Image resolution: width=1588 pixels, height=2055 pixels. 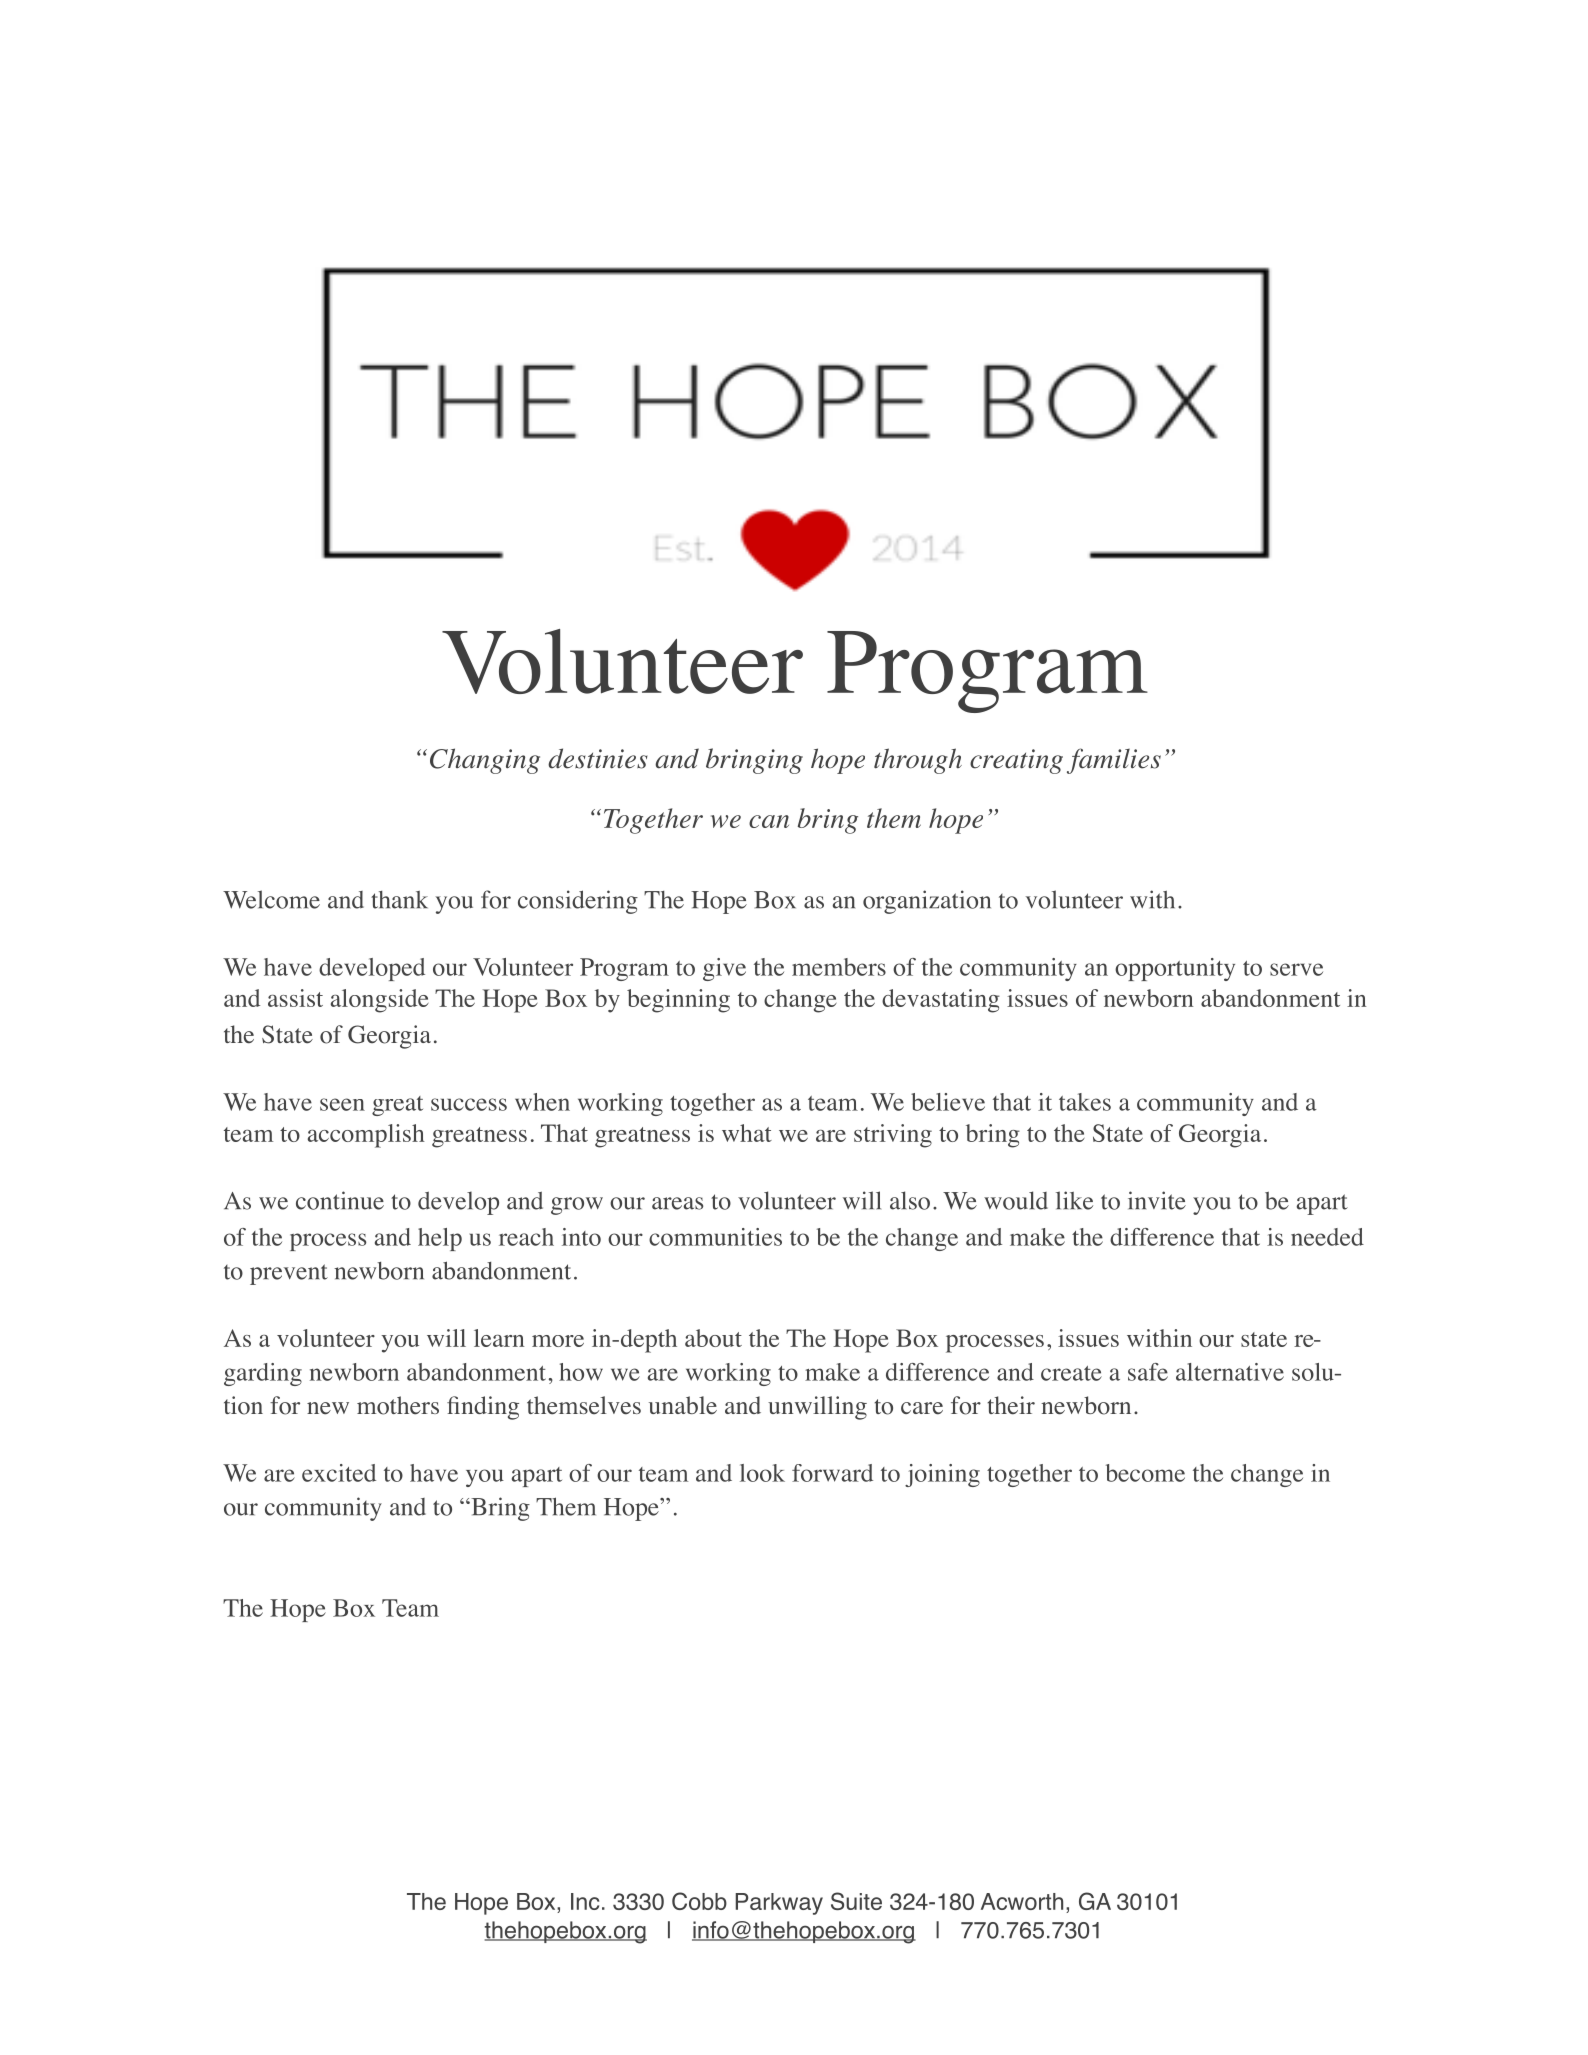 I want to click on can, so click(x=769, y=821).
